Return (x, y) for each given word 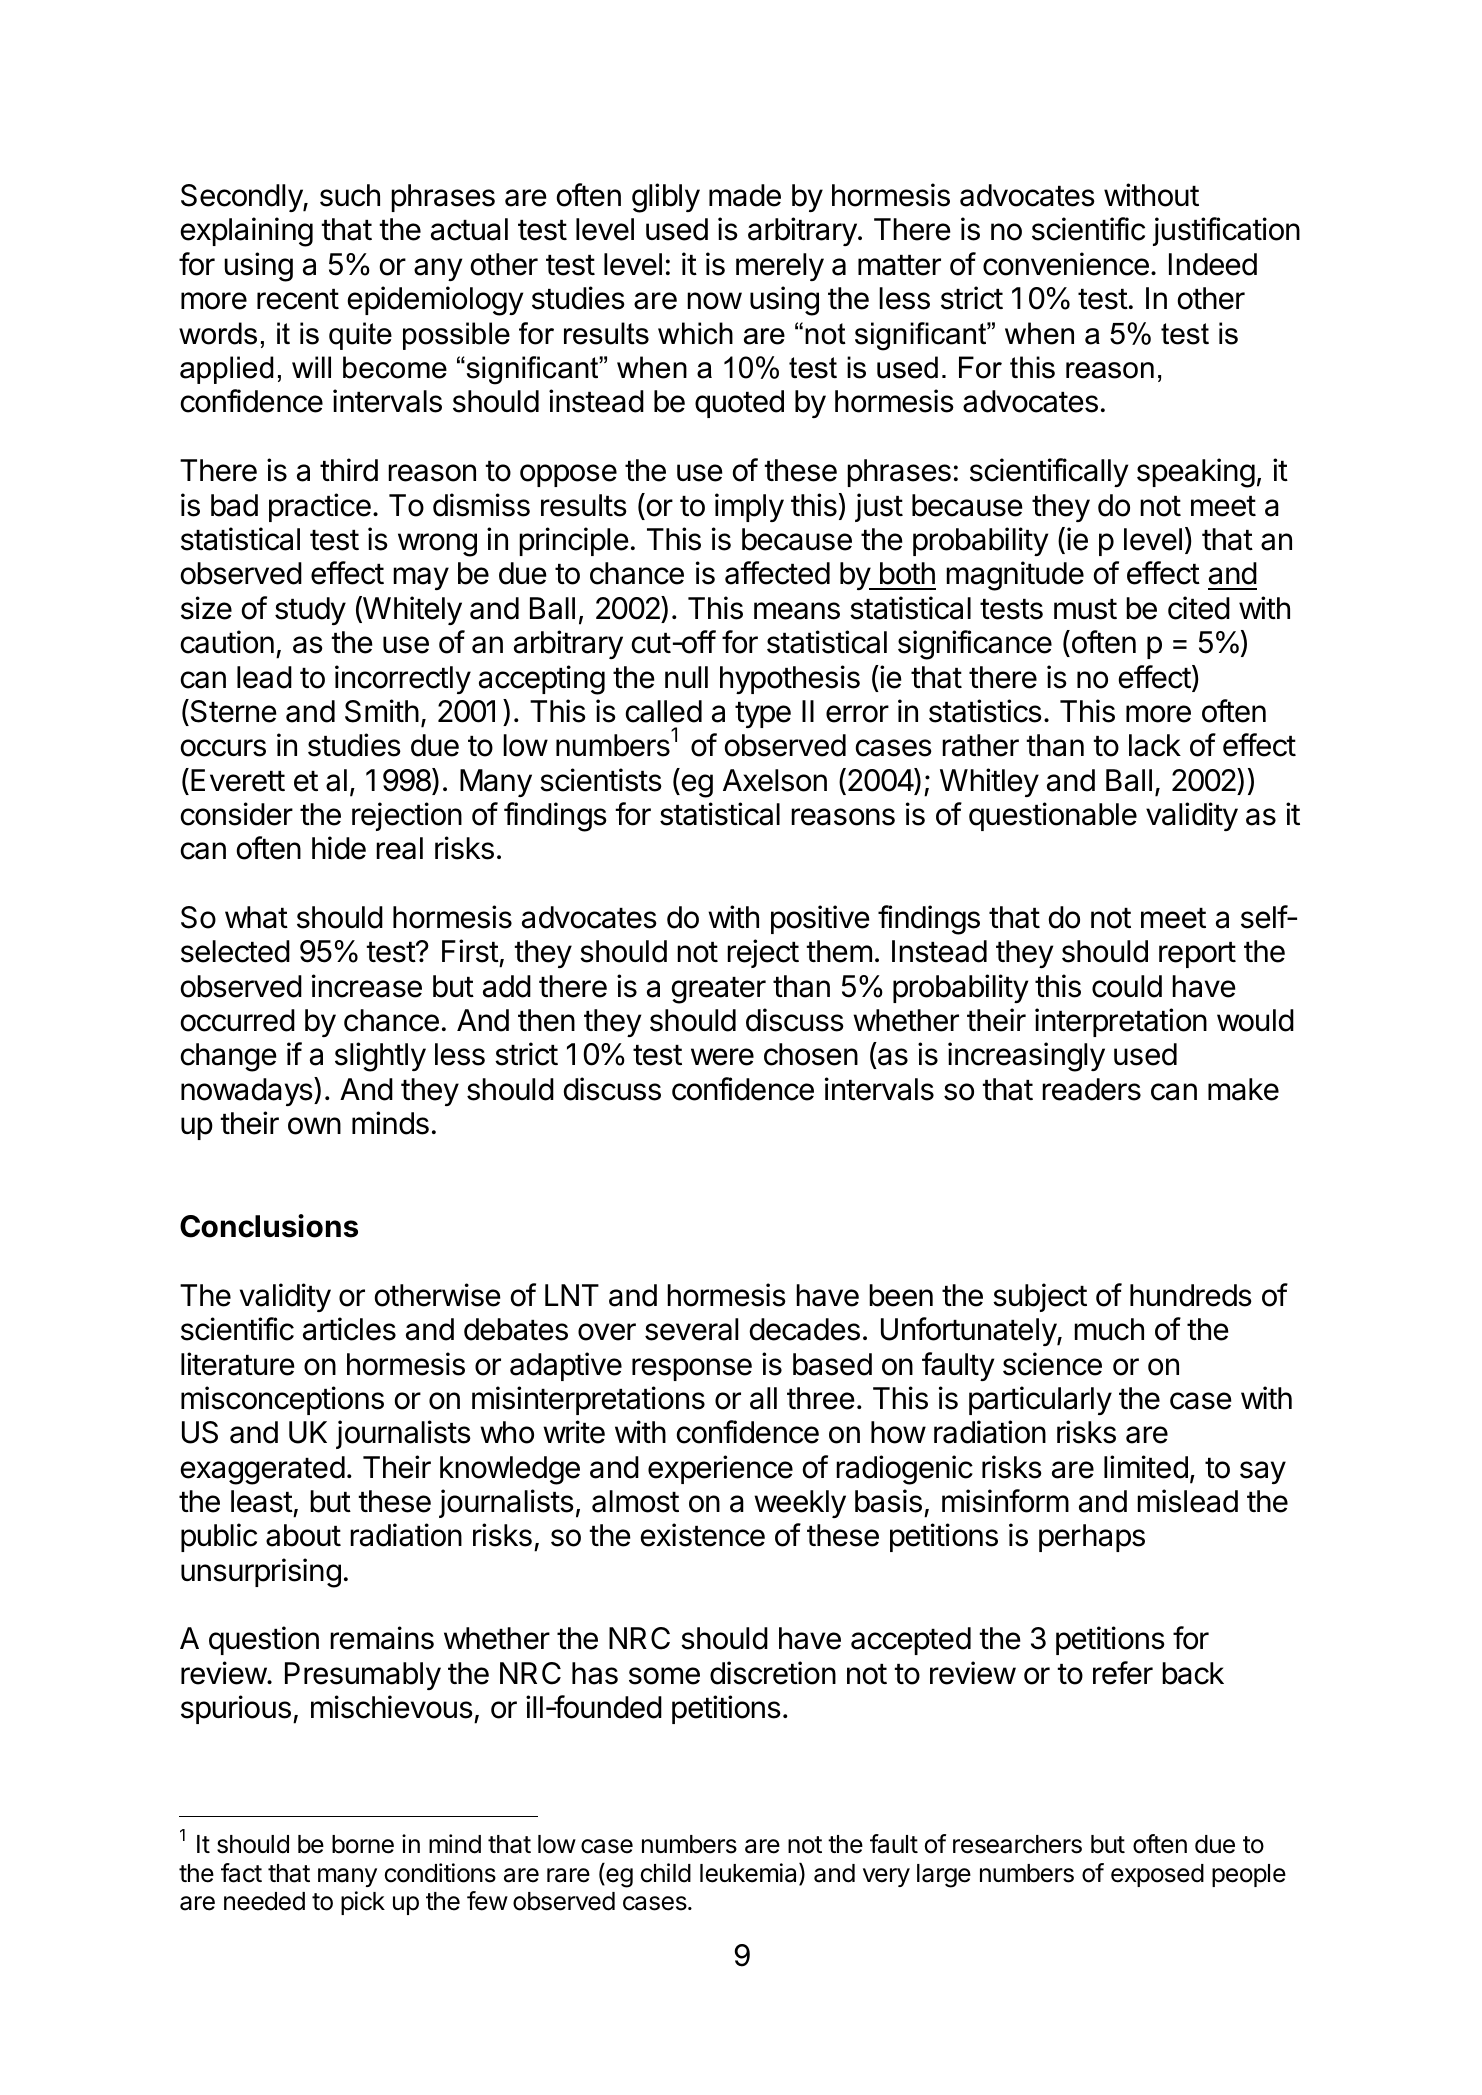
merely (780, 267)
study (310, 611)
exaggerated (263, 1470)
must (1085, 609)
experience (720, 1469)
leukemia (750, 1874)
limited (1146, 1467)
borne (363, 1844)
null (686, 677)
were (722, 1057)
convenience (1066, 264)
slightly (380, 1057)
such (350, 195)
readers (1091, 1089)
